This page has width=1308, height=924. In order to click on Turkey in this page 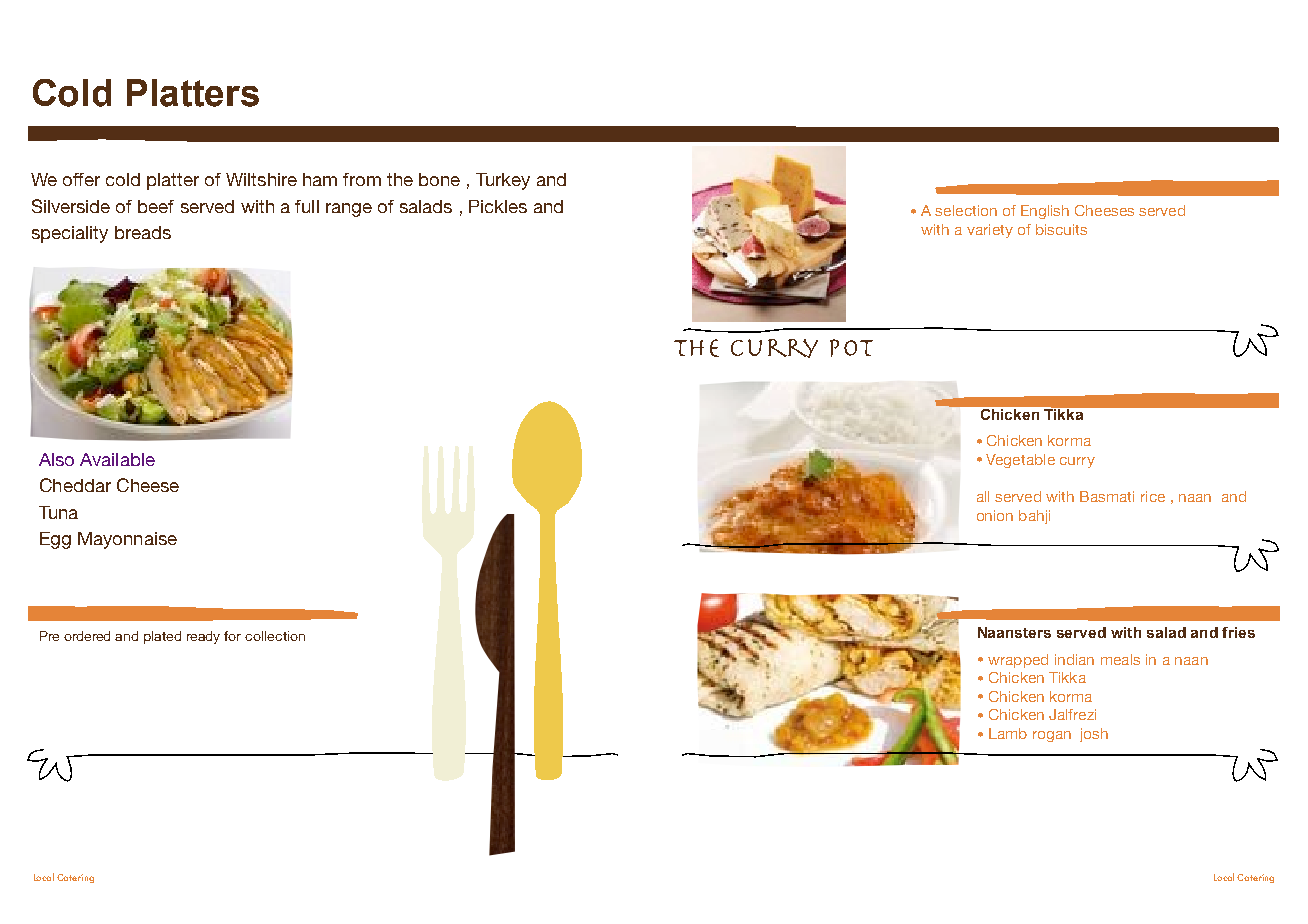, I will do `click(503, 181)`.
